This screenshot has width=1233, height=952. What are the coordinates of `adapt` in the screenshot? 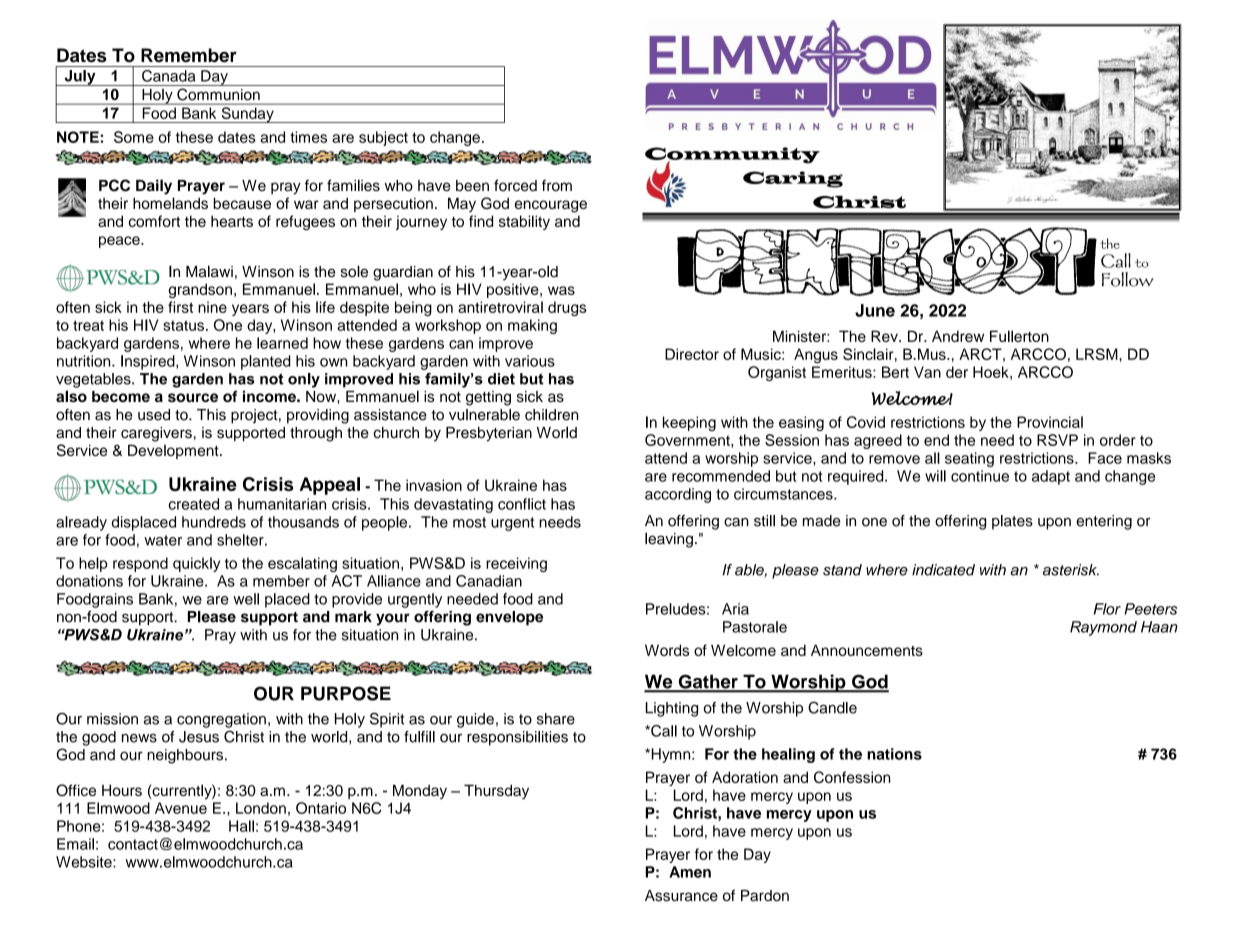 It's located at (1051, 477).
